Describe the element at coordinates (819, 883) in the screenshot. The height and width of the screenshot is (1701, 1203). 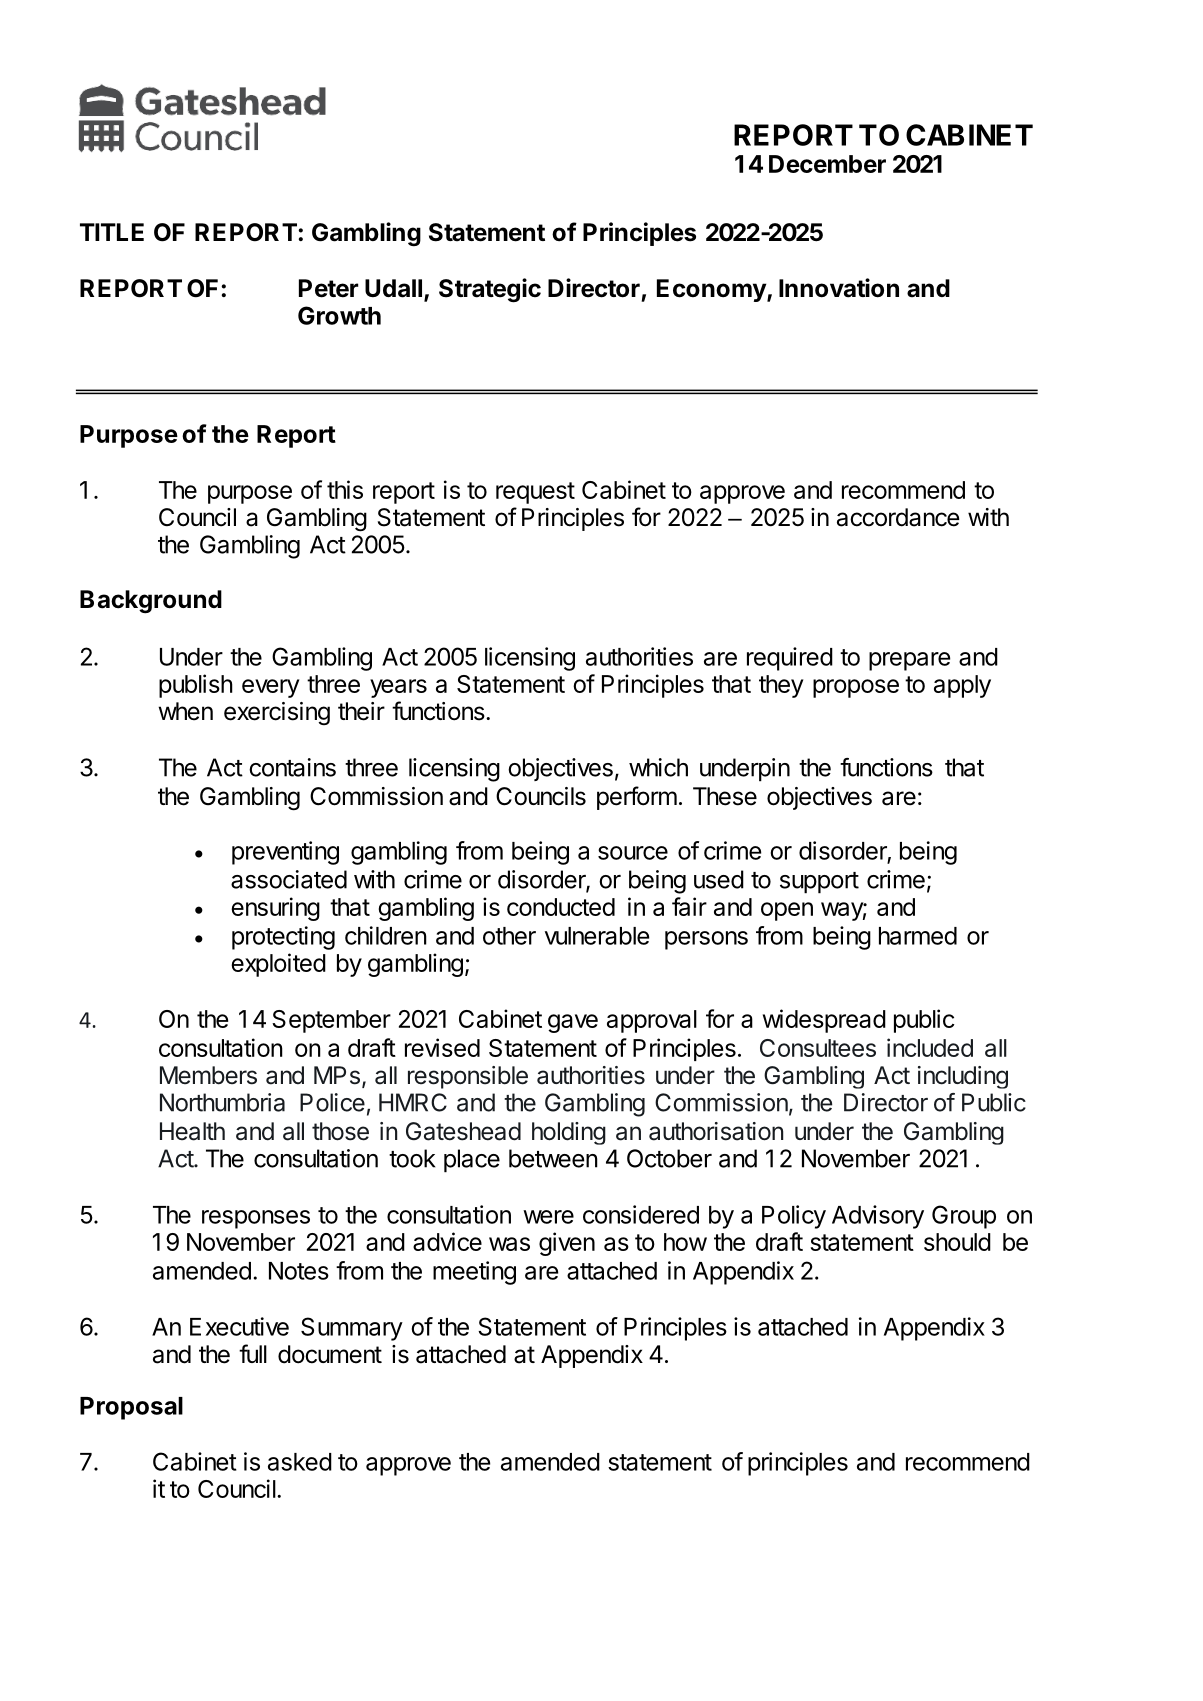
I see `support` at that location.
